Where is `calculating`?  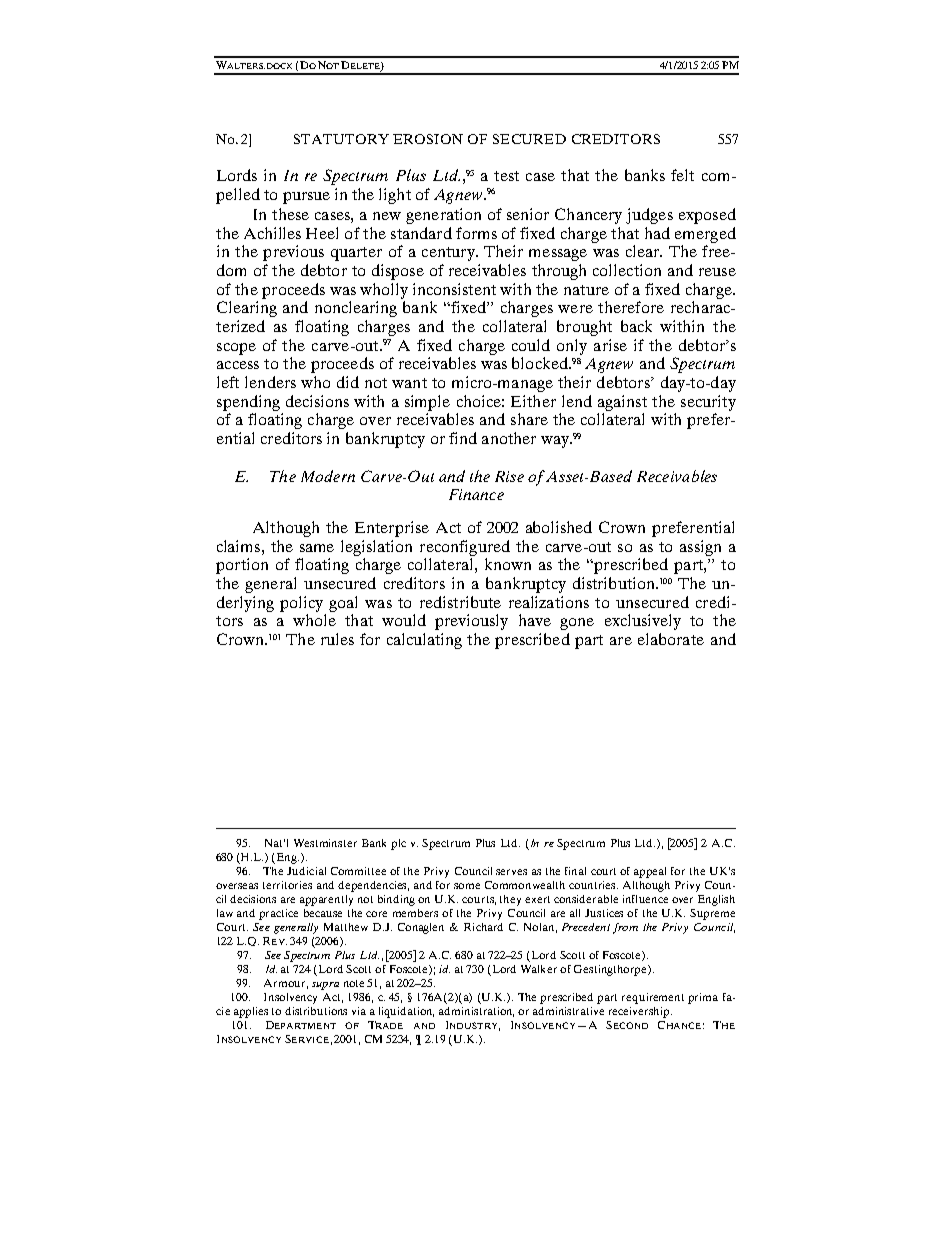 calculating is located at coordinates (424, 641).
